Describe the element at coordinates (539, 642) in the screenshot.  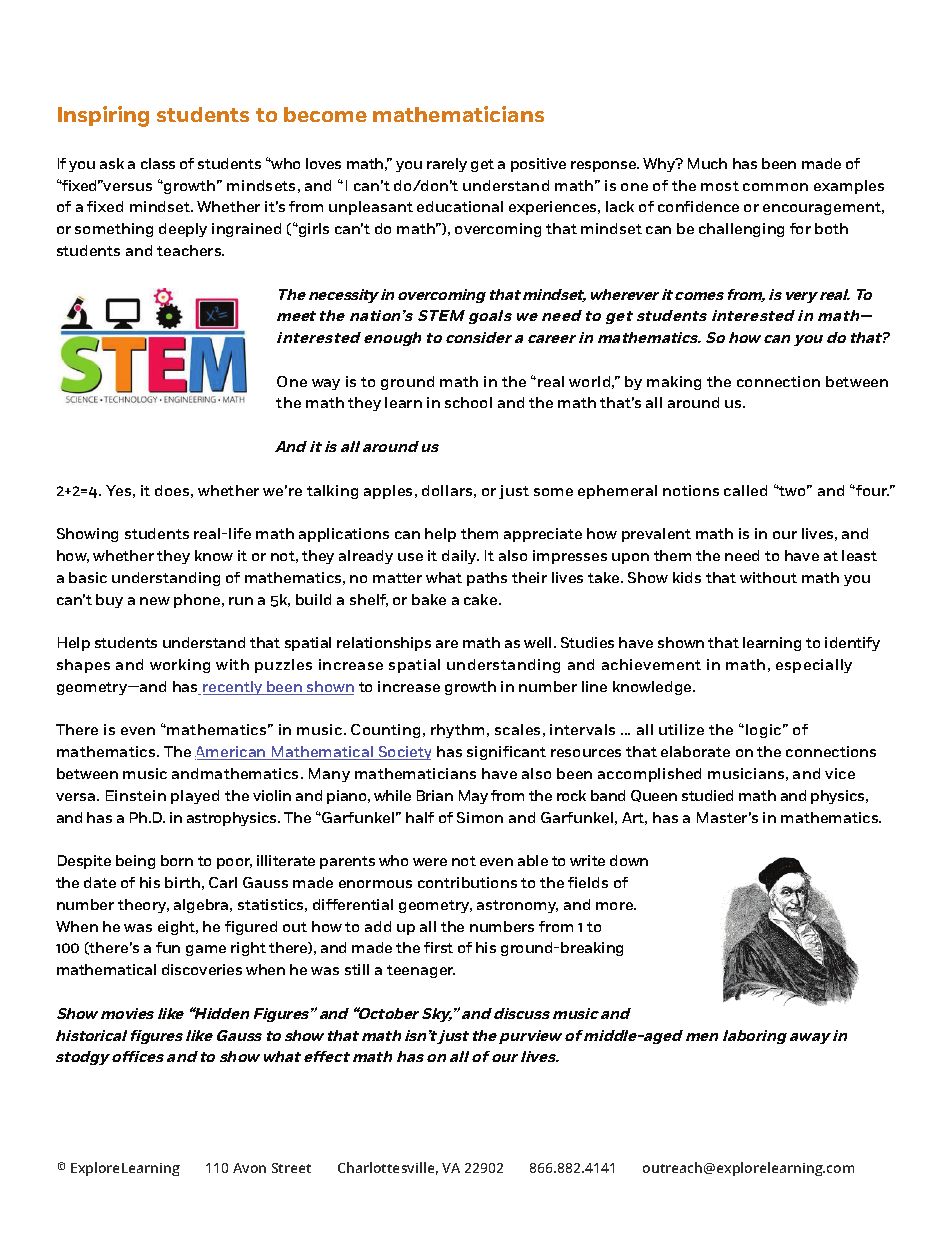
I see `well` at that location.
